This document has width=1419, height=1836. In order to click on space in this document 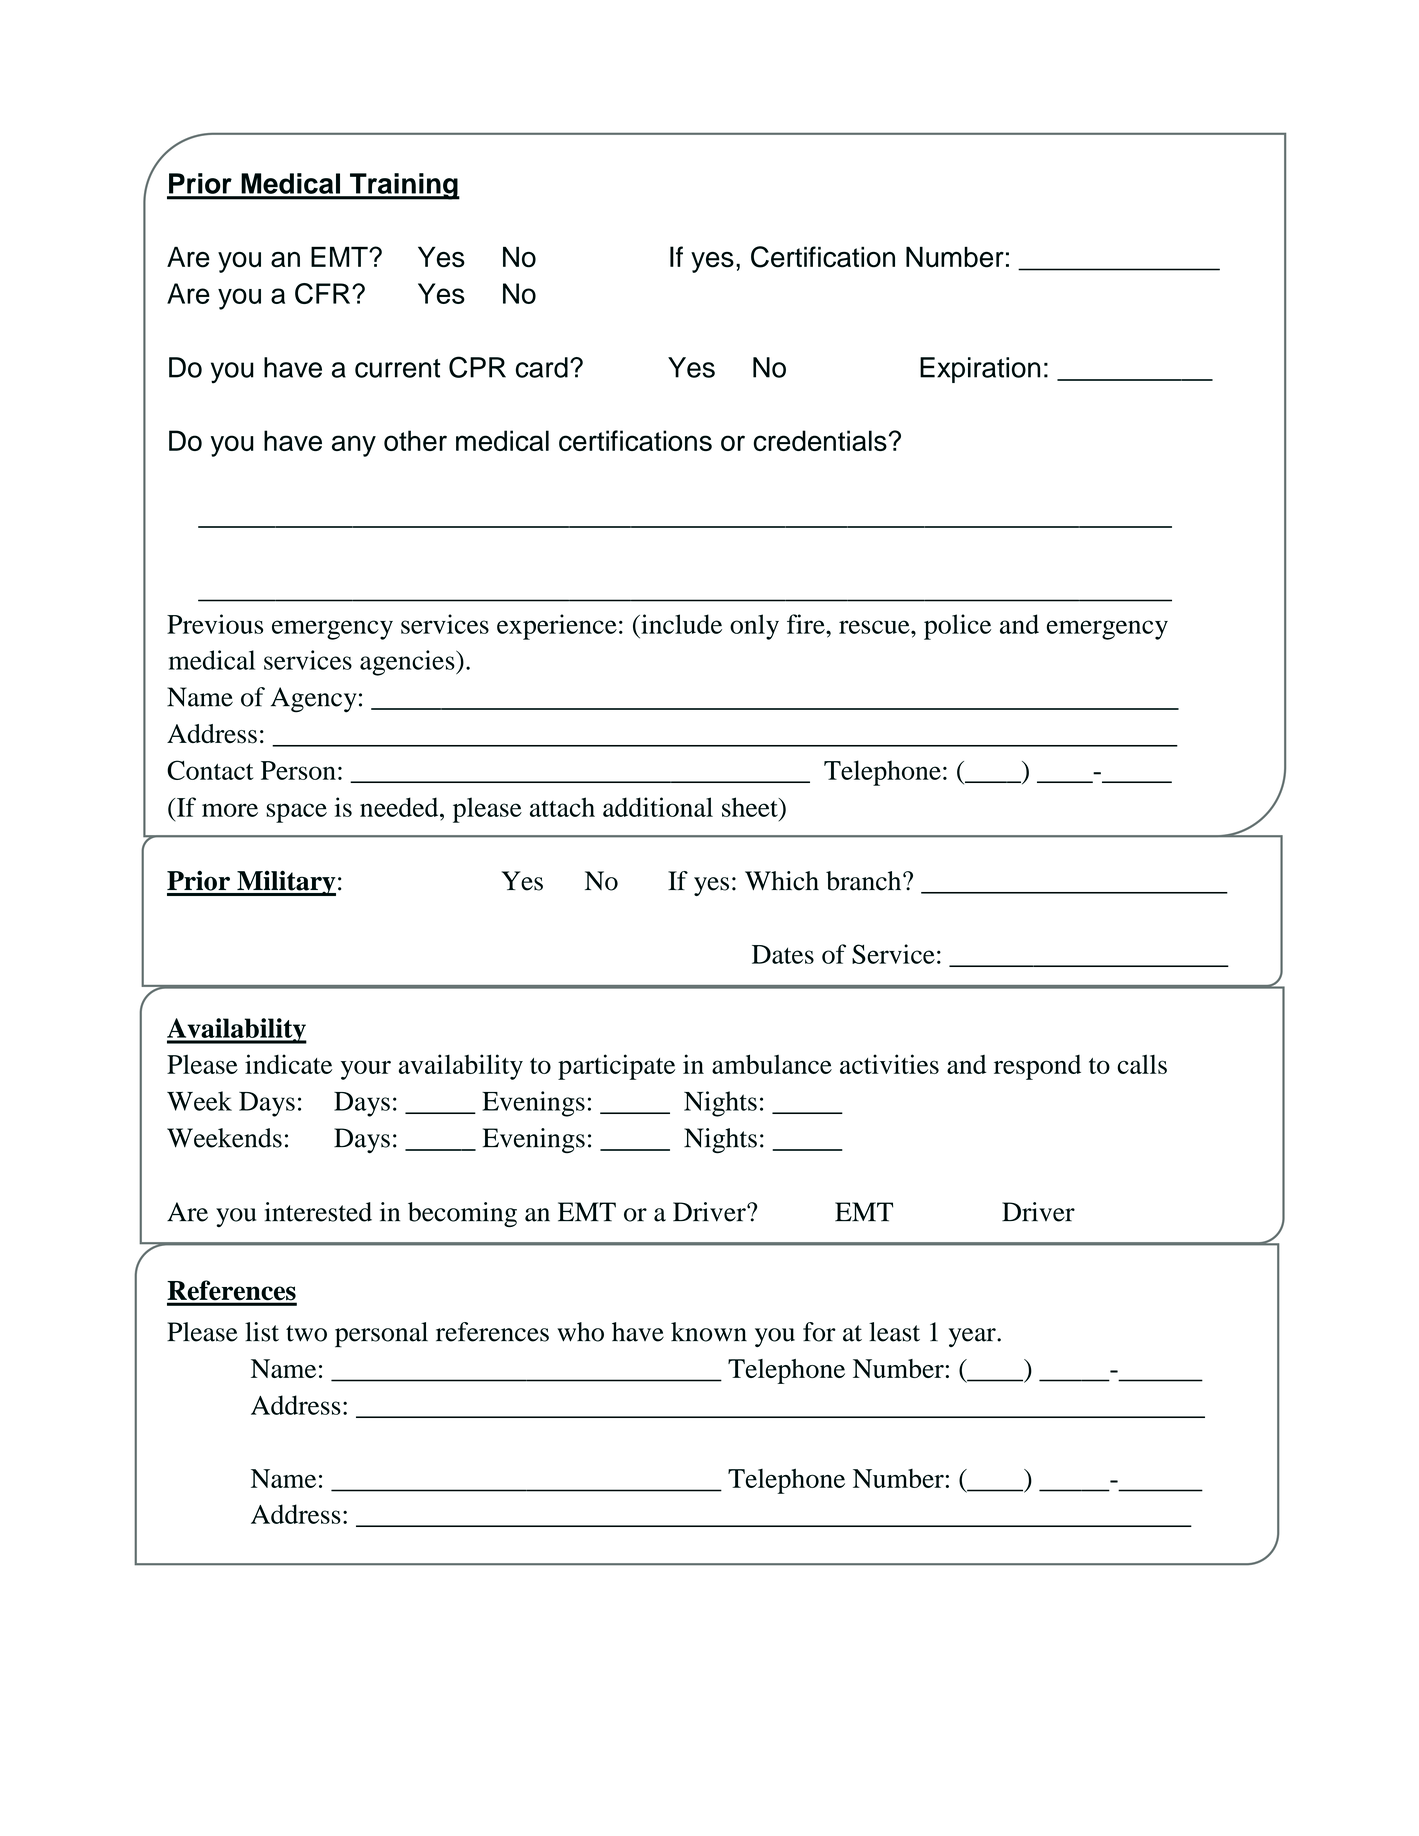, I will do `click(296, 813)`.
